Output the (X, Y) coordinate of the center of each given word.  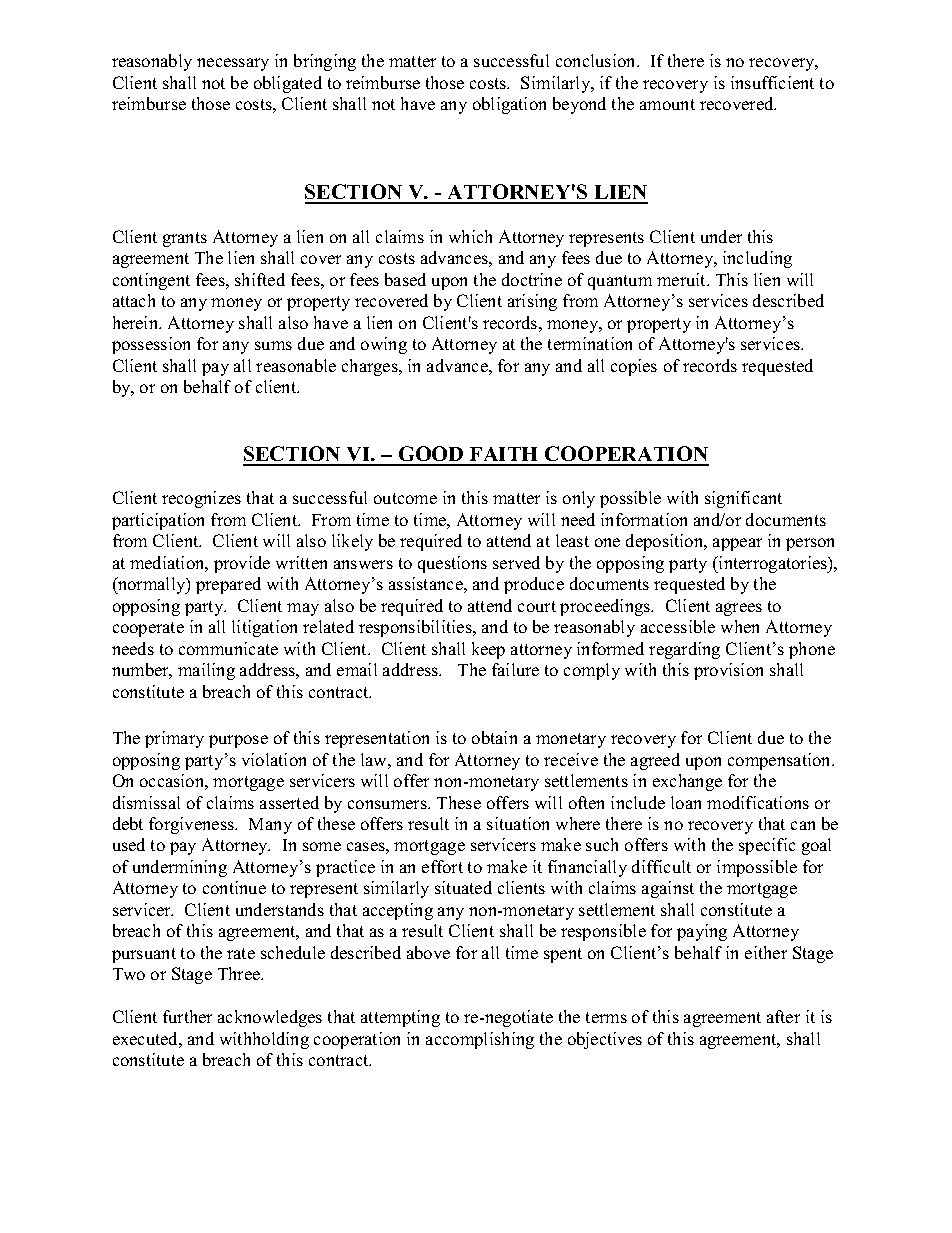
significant (743, 499)
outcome (405, 498)
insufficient (772, 82)
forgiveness (192, 825)
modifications (758, 802)
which (470, 236)
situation (518, 823)
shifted (260, 279)
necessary (233, 64)
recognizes (201, 499)
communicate (228, 648)
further (187, 1016)
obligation (509, 105)
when (740, 626)
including (757, 259)
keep (488, 650)
